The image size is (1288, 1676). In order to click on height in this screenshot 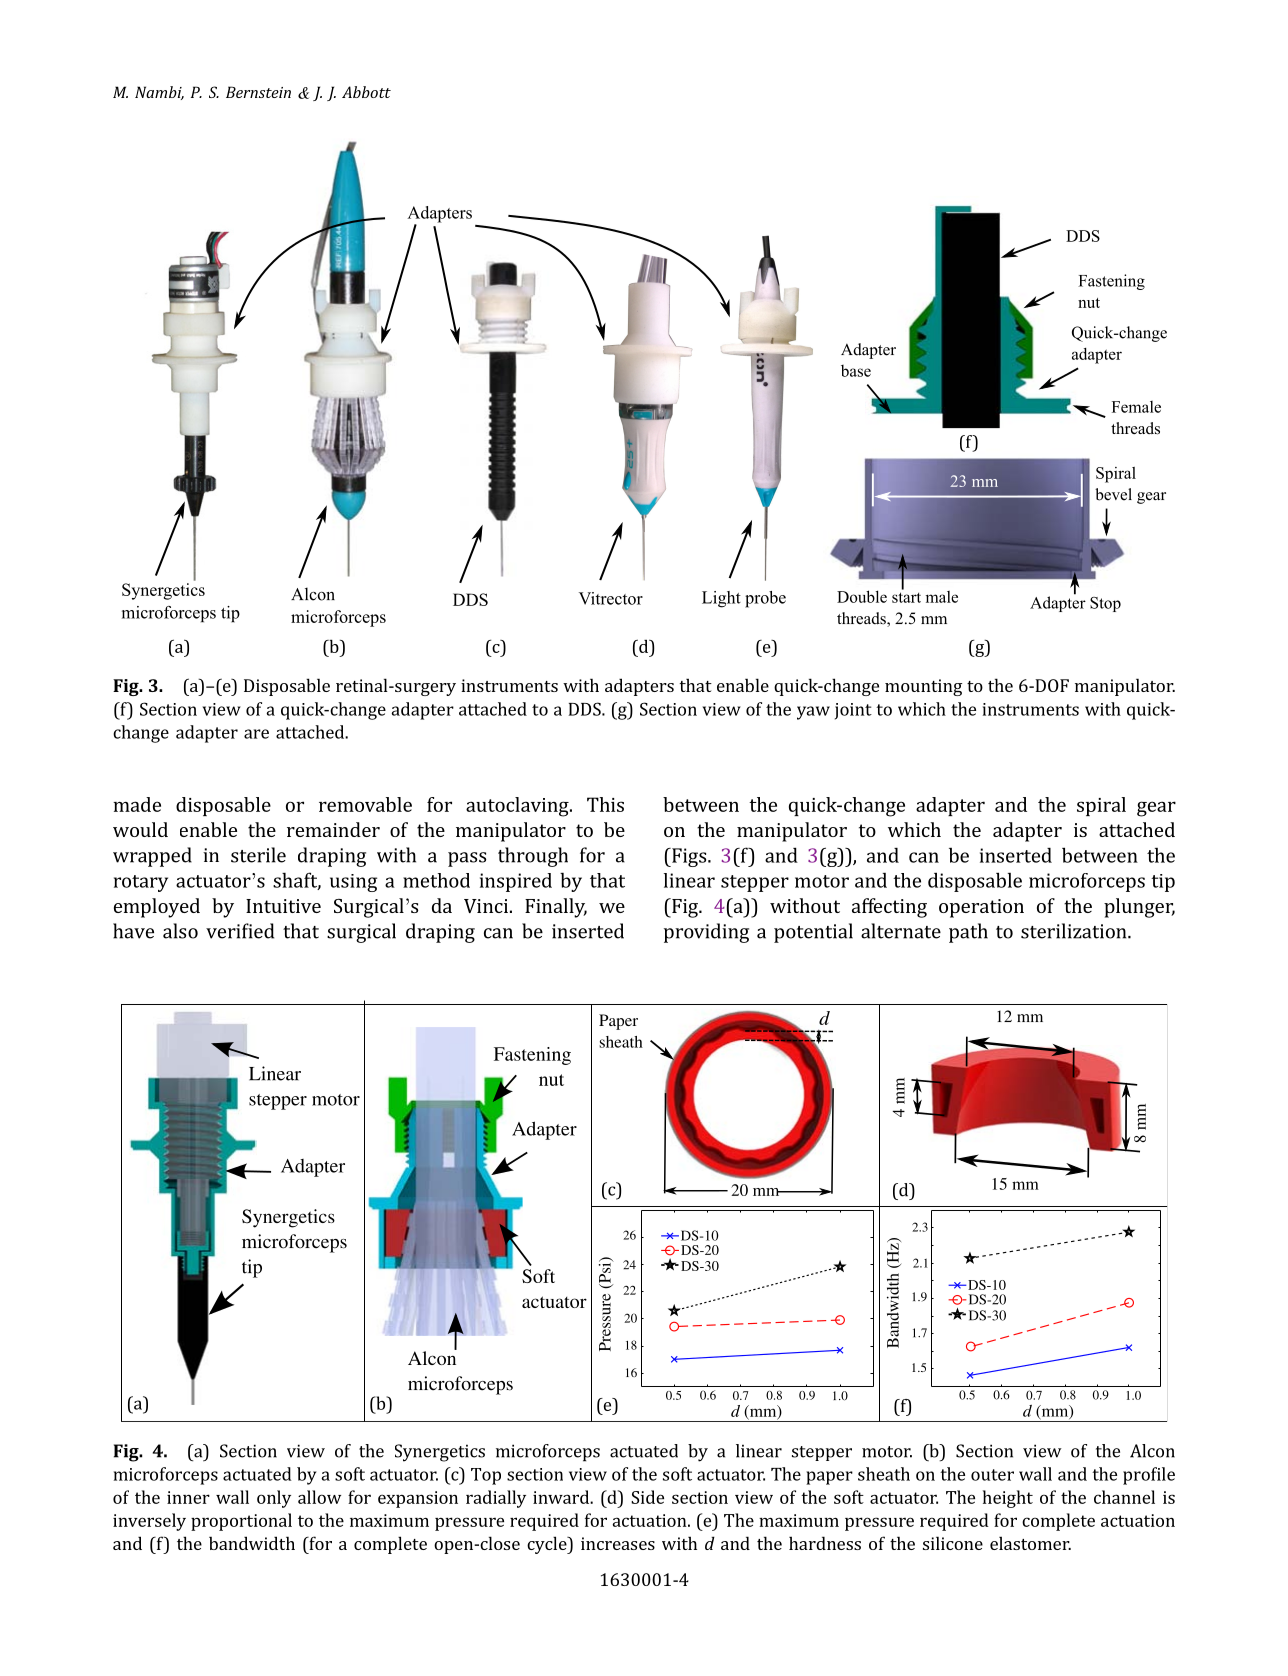, I will do `click(1008, 1499)`.
